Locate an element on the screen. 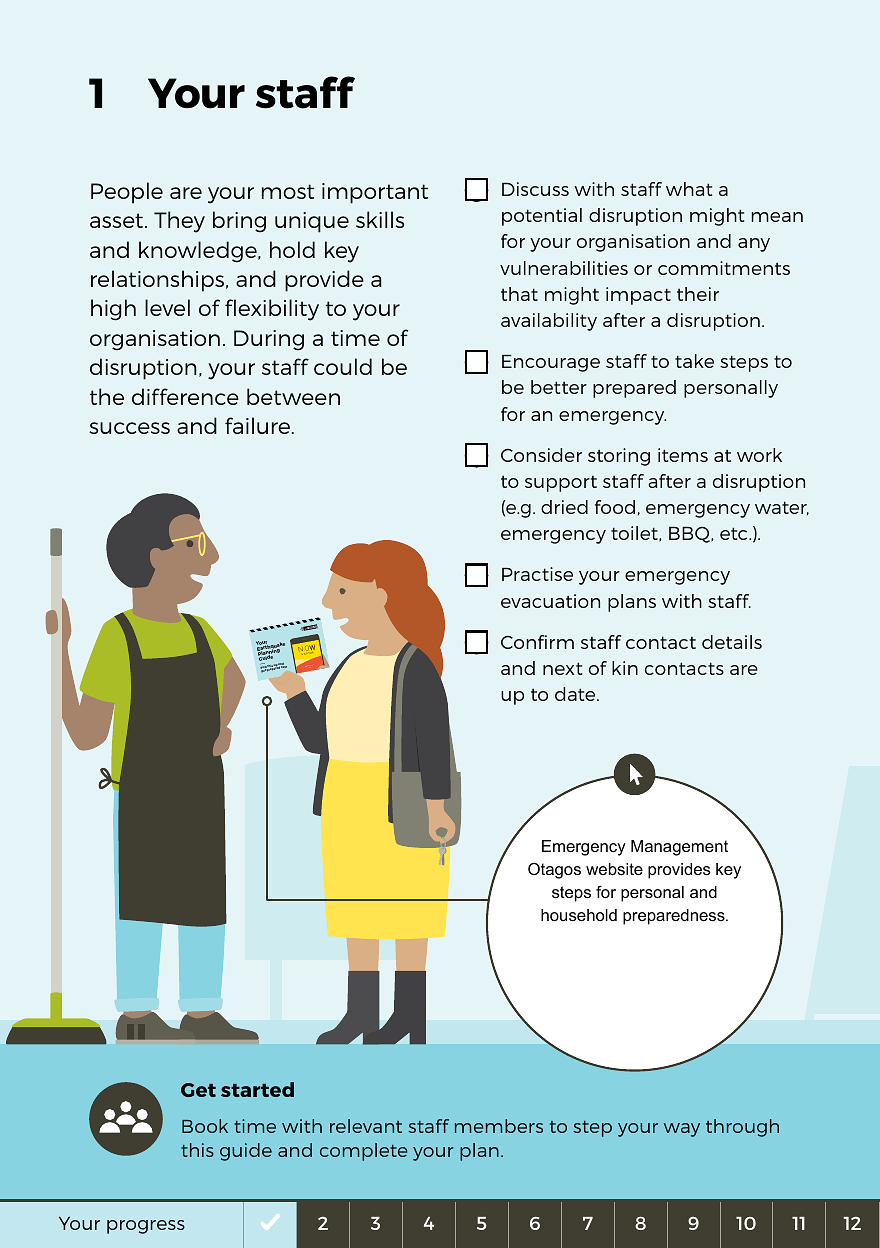 This screenshot has height=1248, width=880. They is located at coordinates (179, 222).
